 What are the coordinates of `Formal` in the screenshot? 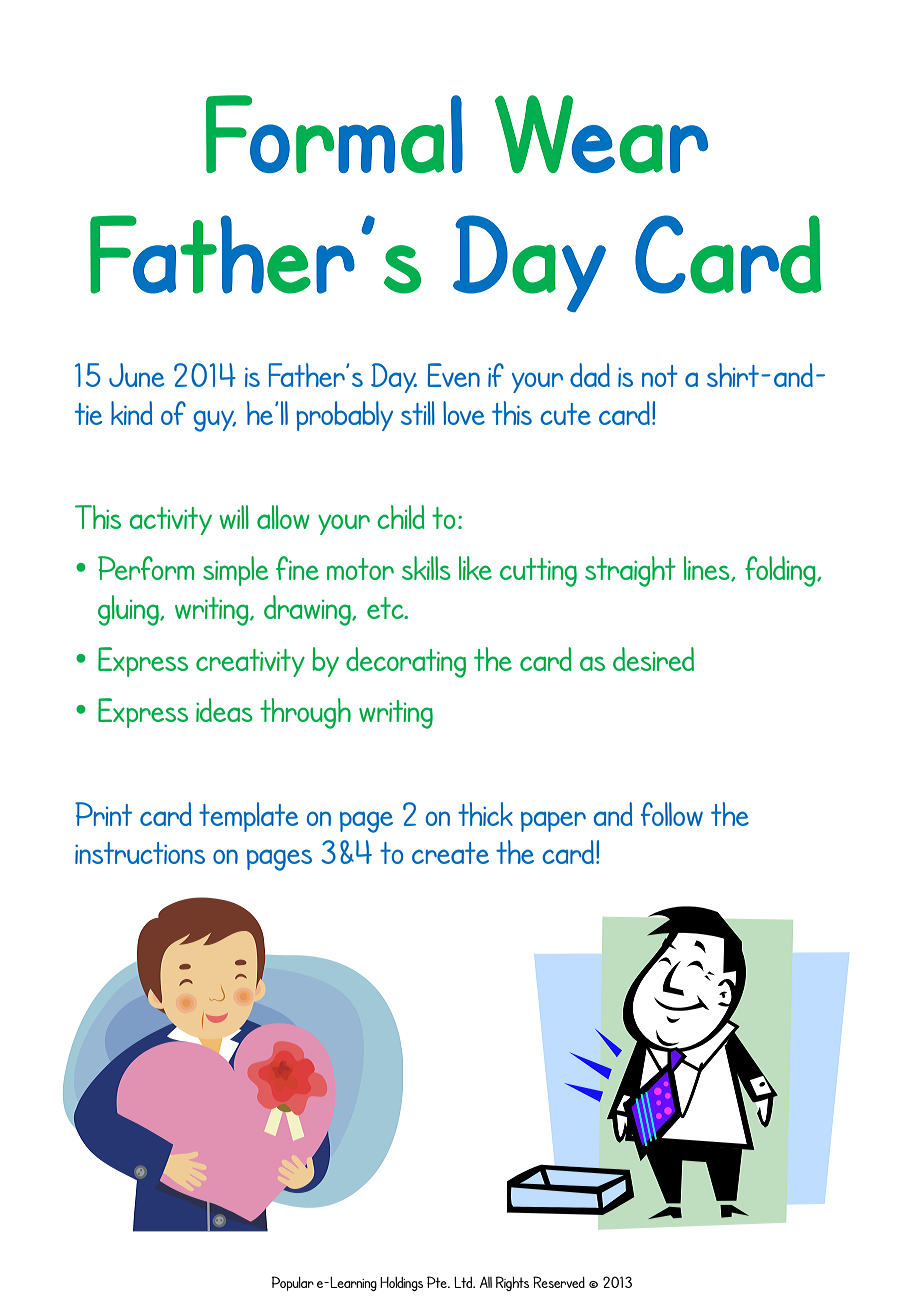 It's located at (334, 134).
